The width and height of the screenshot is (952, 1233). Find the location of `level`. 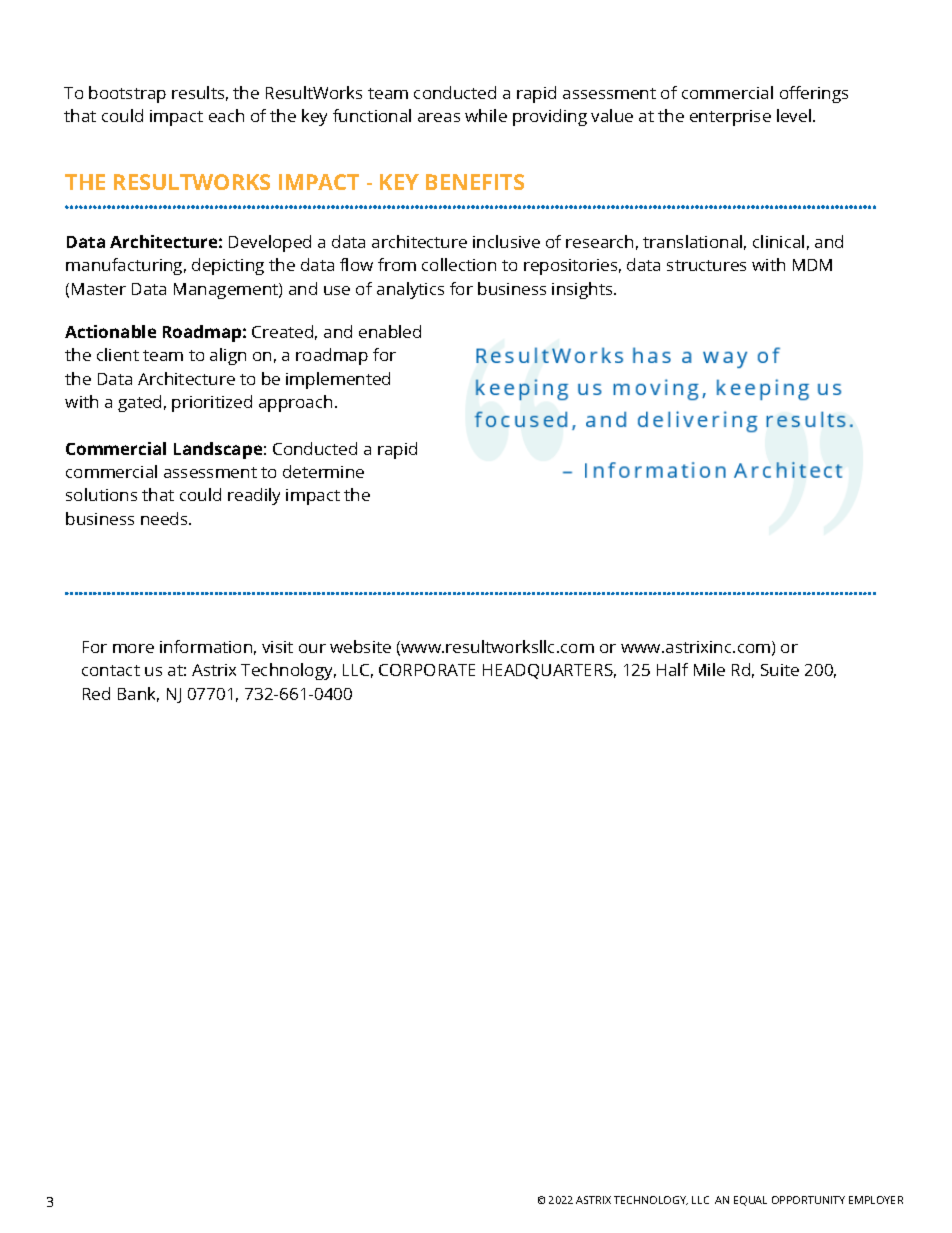

level is located at coordinates (794, 115).
